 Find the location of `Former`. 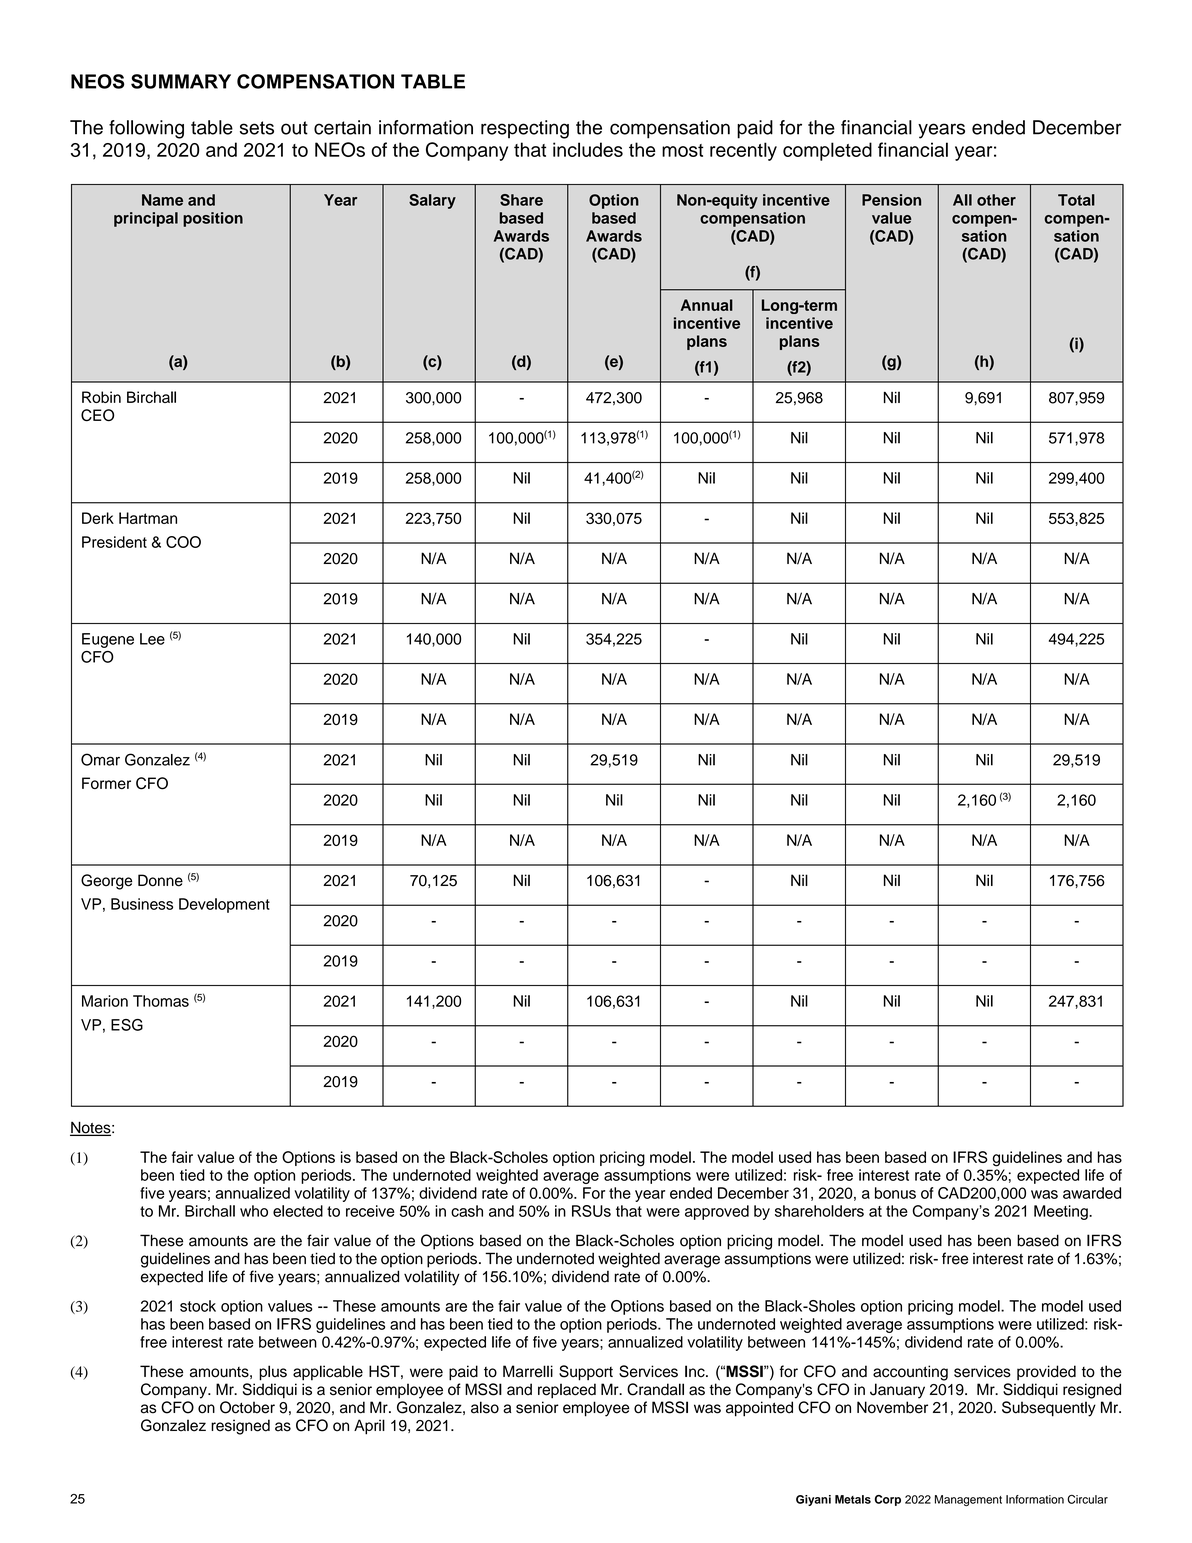

Former is located at coordinates (106, 783).
